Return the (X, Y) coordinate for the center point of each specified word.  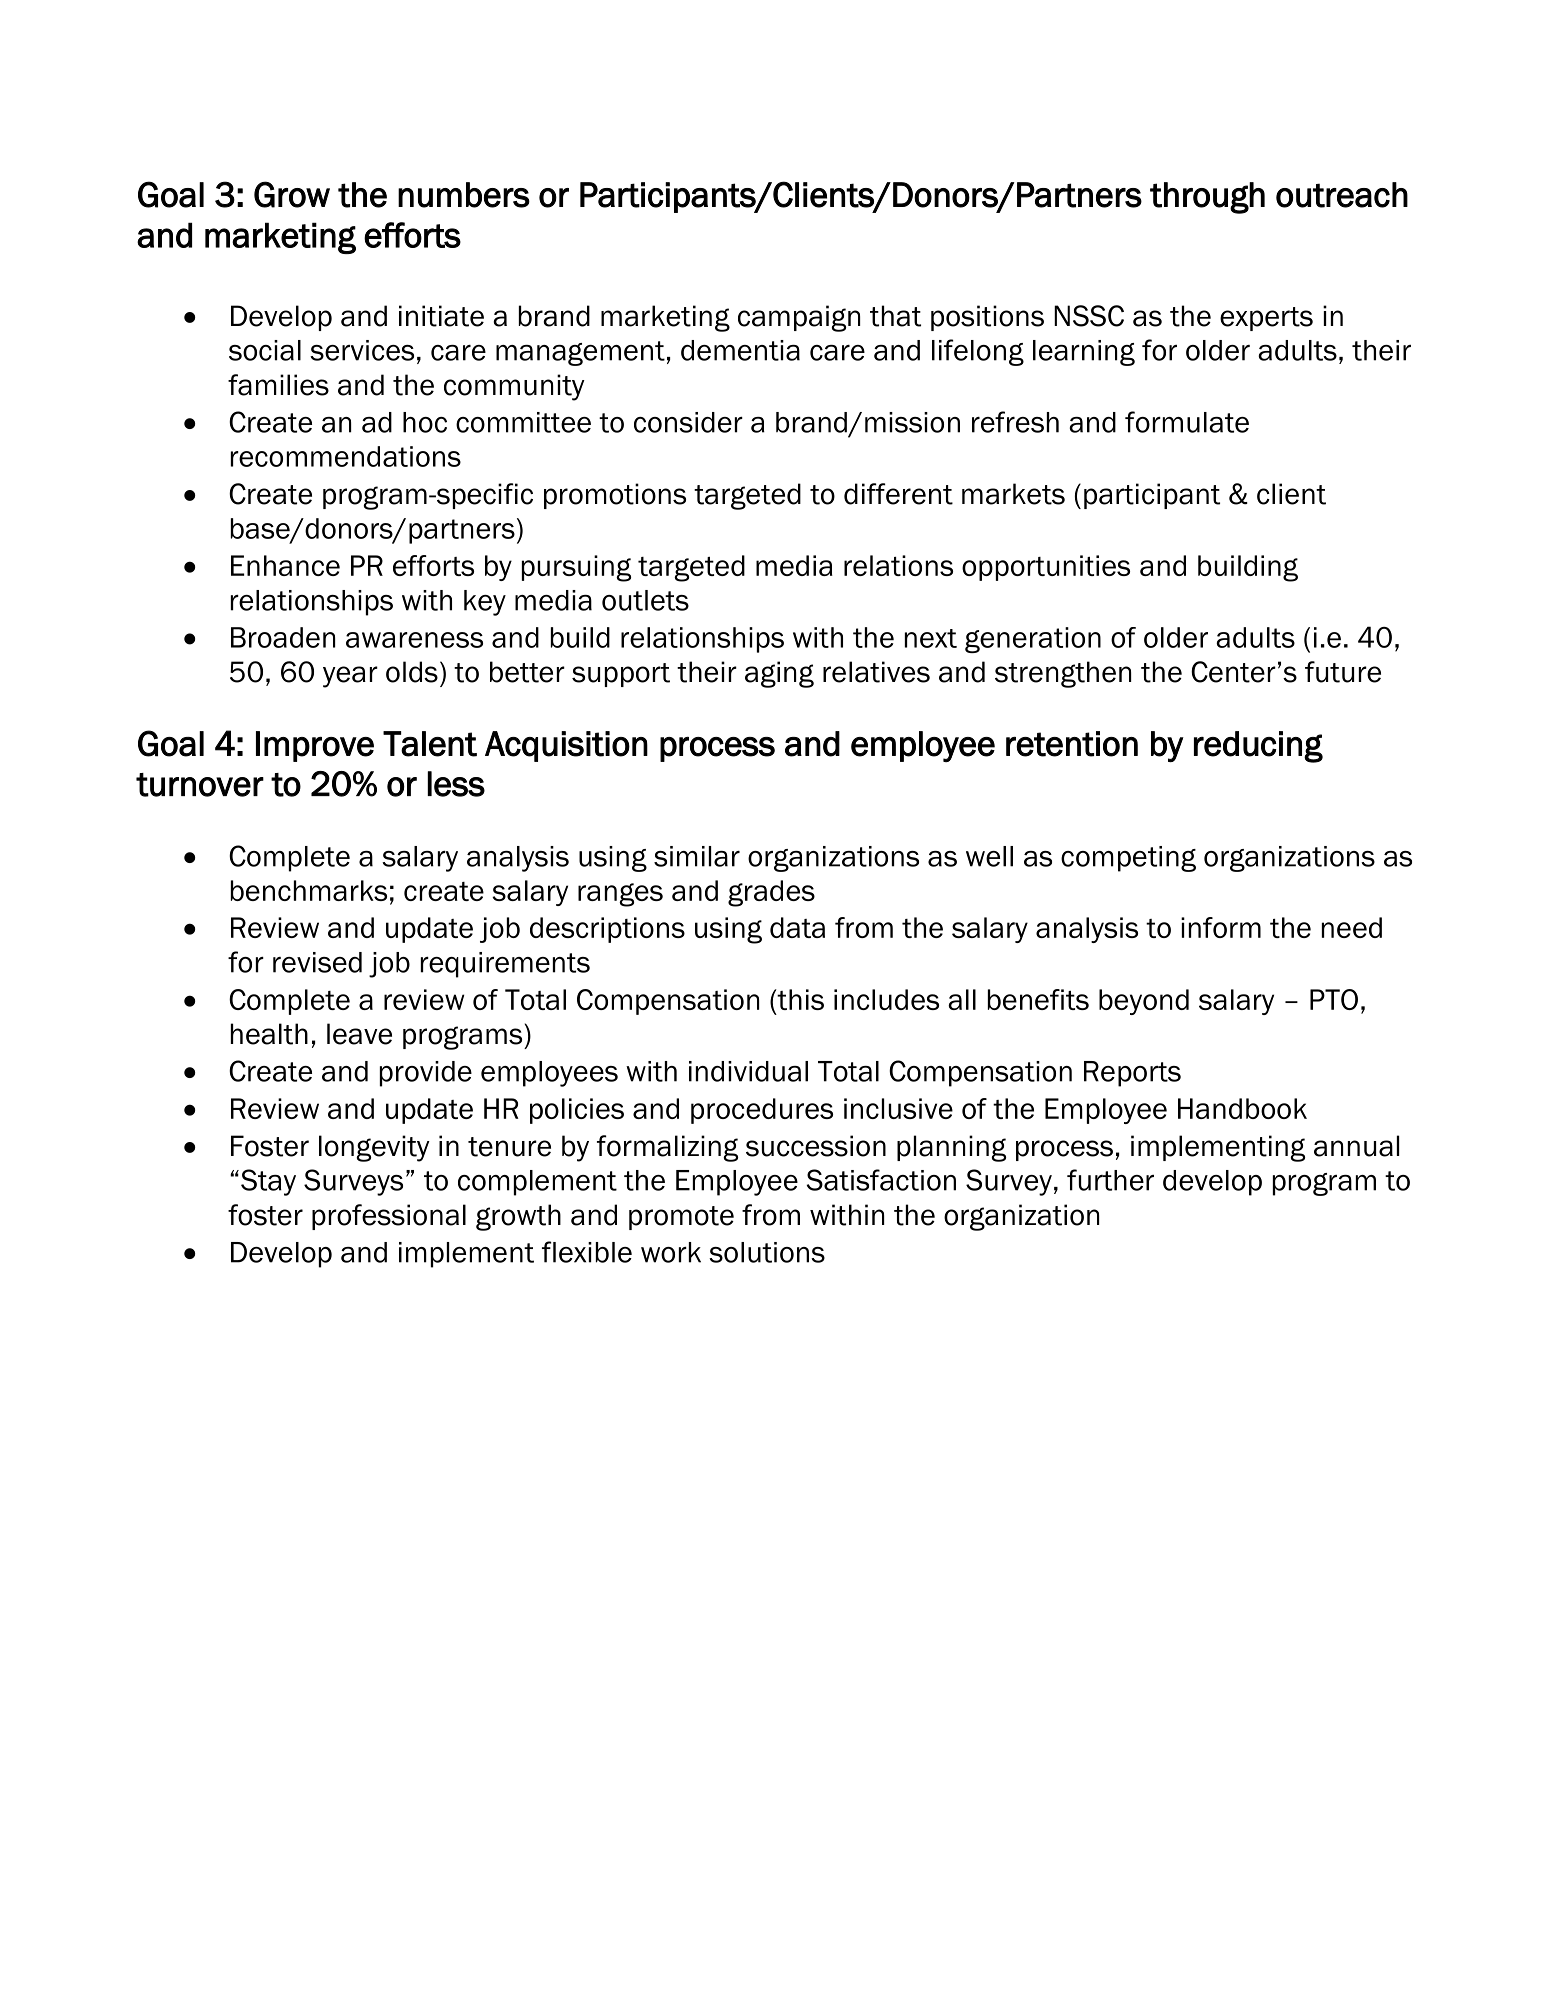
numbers (464, 195)
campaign (799, 318)
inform (1221, 927)
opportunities (1046, 568)
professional (389, 1217)
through (1207, 198)
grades (771, 893)
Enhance (285, 565)
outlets (645, 600)
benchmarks (309, 890)
